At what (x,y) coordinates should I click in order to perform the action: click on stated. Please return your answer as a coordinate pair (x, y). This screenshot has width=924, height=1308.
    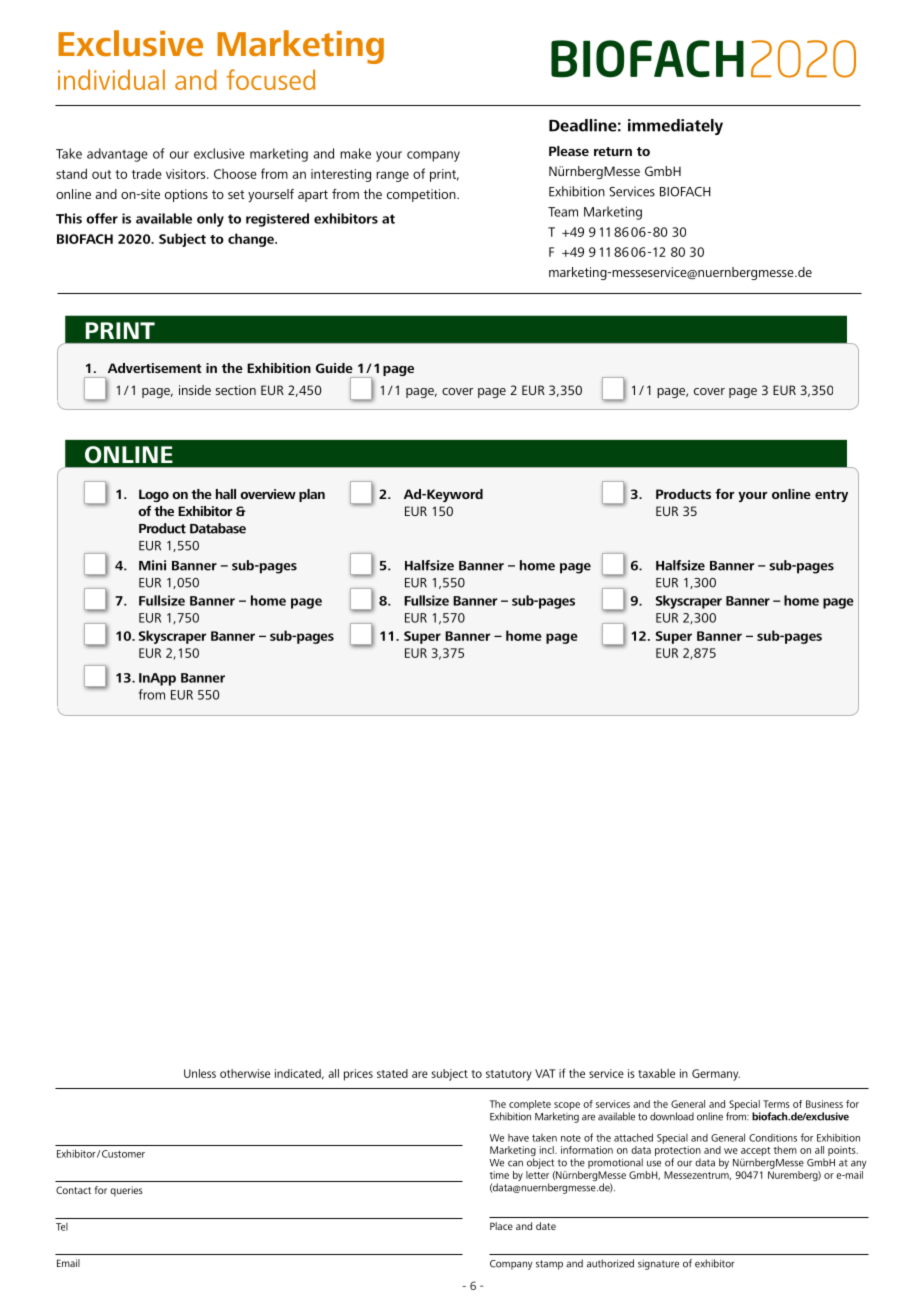
    Looking at the image, I should click on (392, 1073).
